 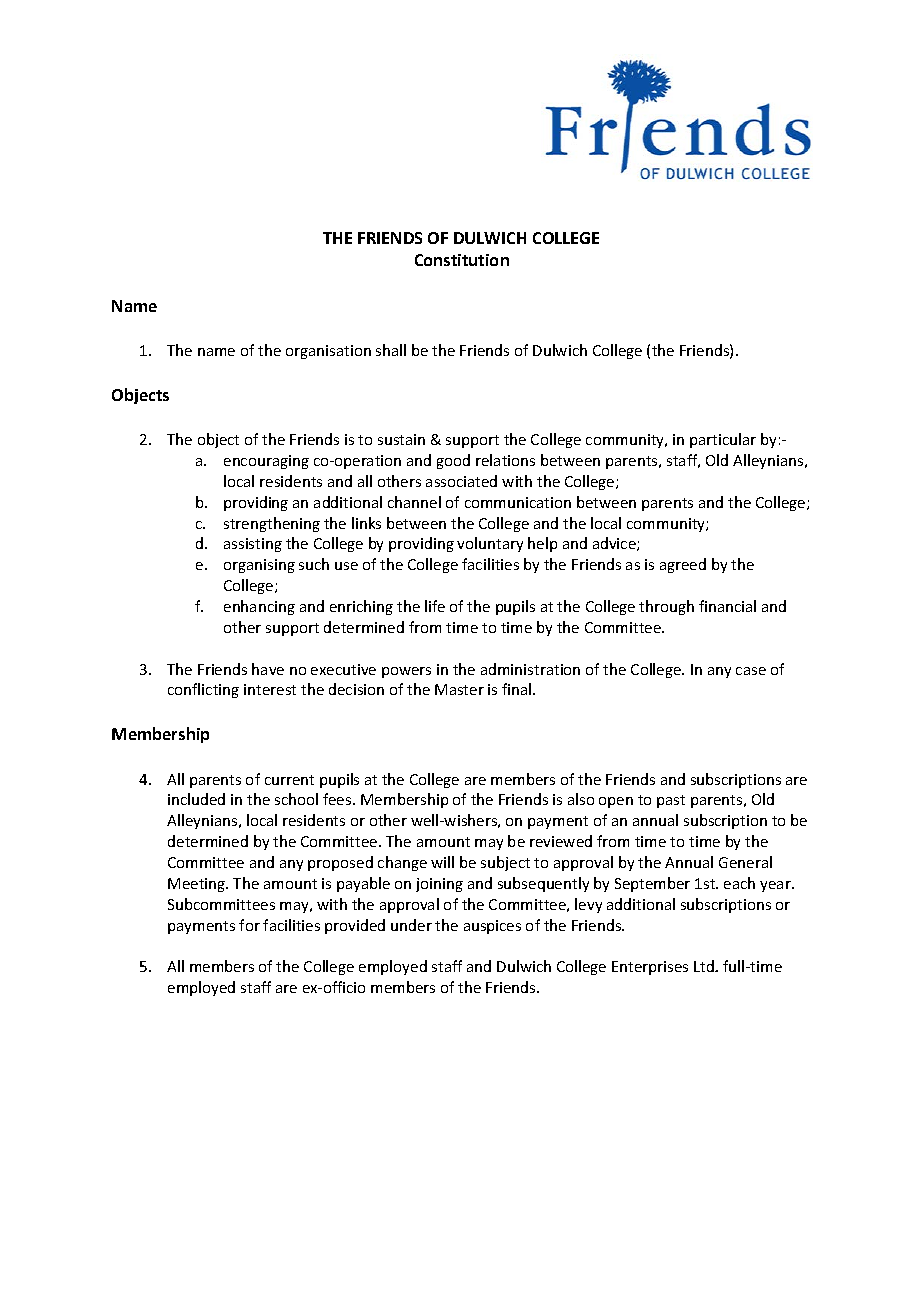 What do you see at coordinates (270, 689) in the image?
I see `interest` at bounding box center [270, 689].
